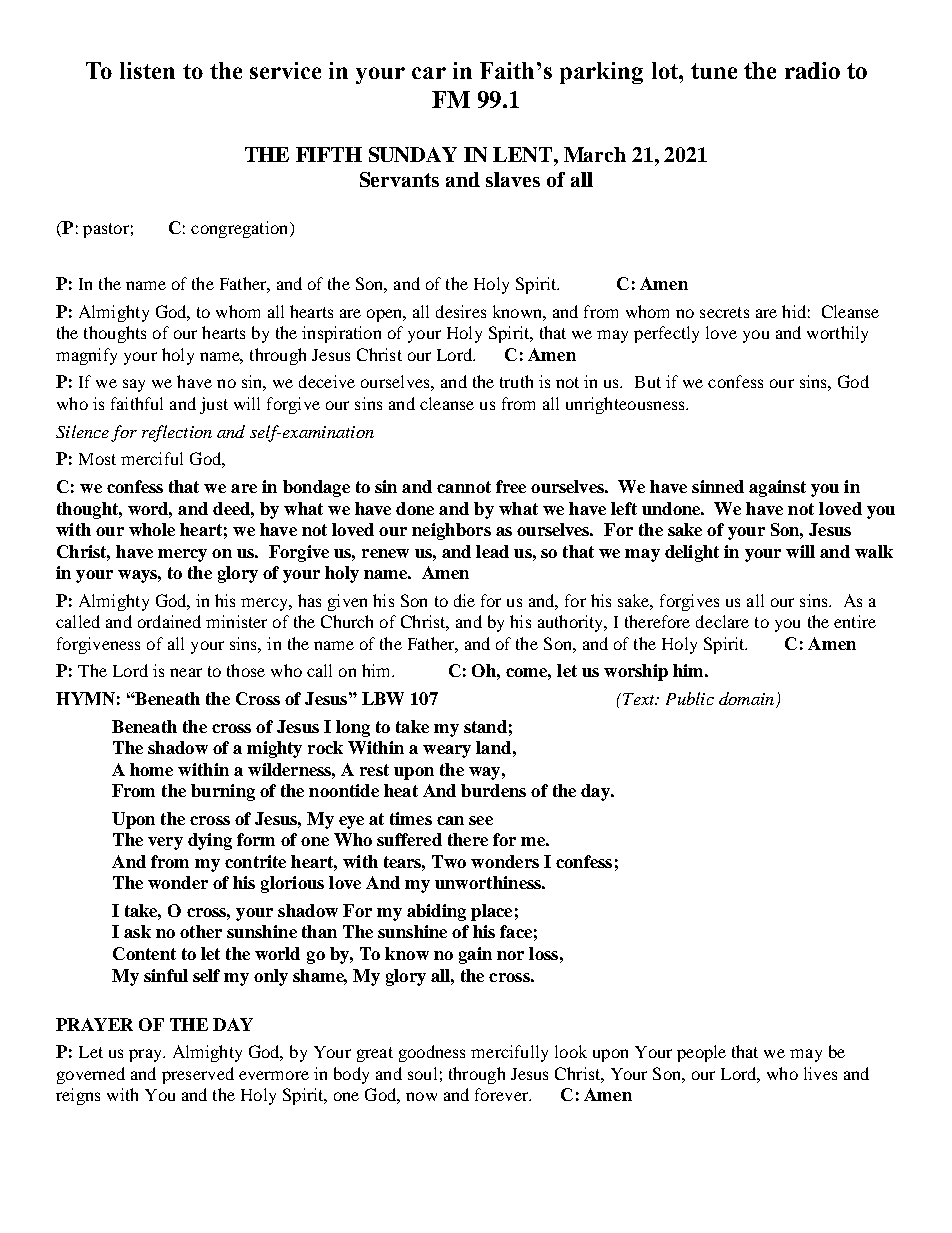  I want to click on die, so click(464, 600).
